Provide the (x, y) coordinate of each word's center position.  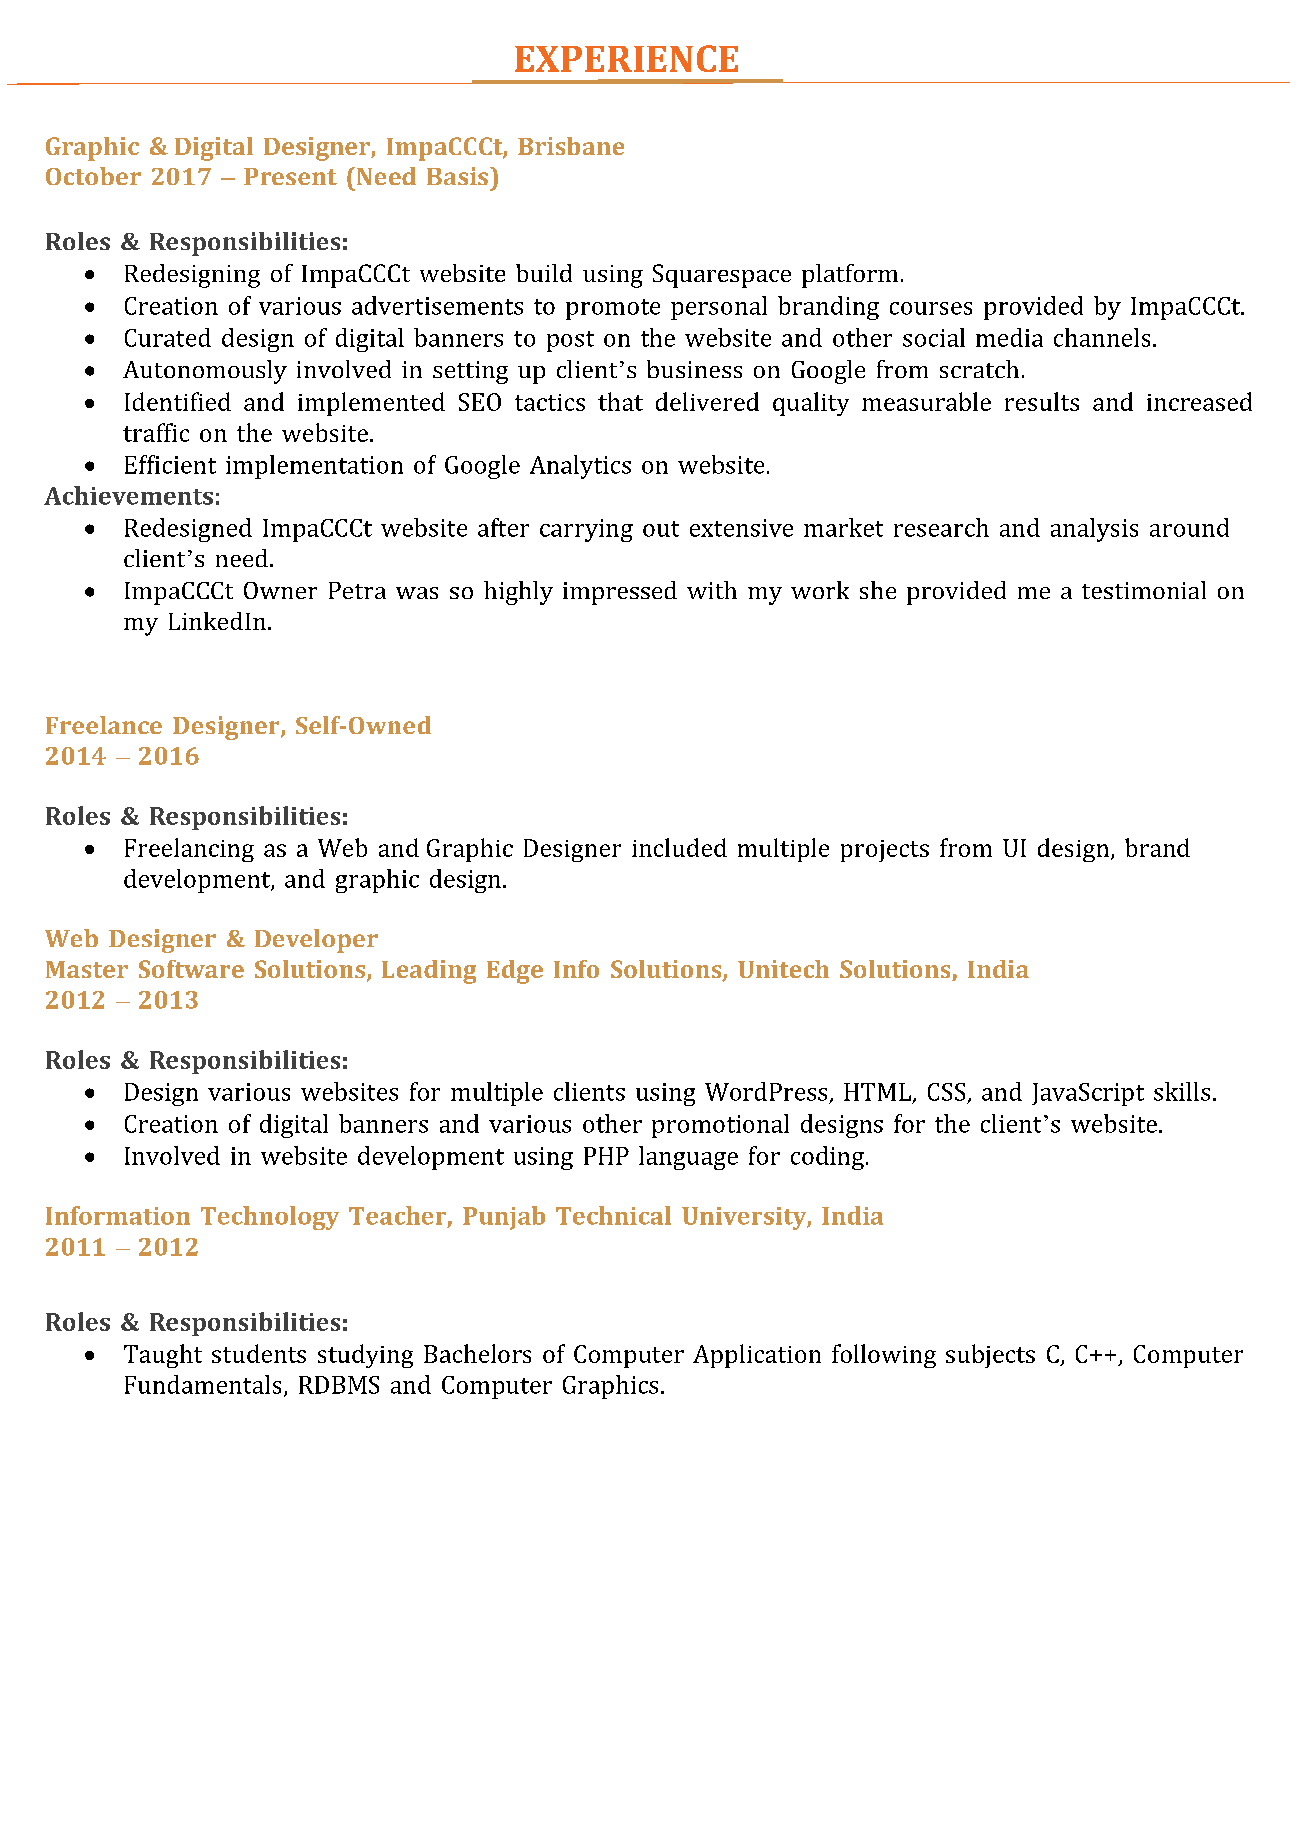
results (1042, 401)
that (620, 401)
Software (191, 969)
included (679, 847)
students (259, 1353)
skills (1182, 1091)
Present (290, 176)
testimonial (1144, 590)
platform (850, 276)
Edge (515, 972)
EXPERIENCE (626, 58)
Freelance (104, 725)
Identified (178, 401)
